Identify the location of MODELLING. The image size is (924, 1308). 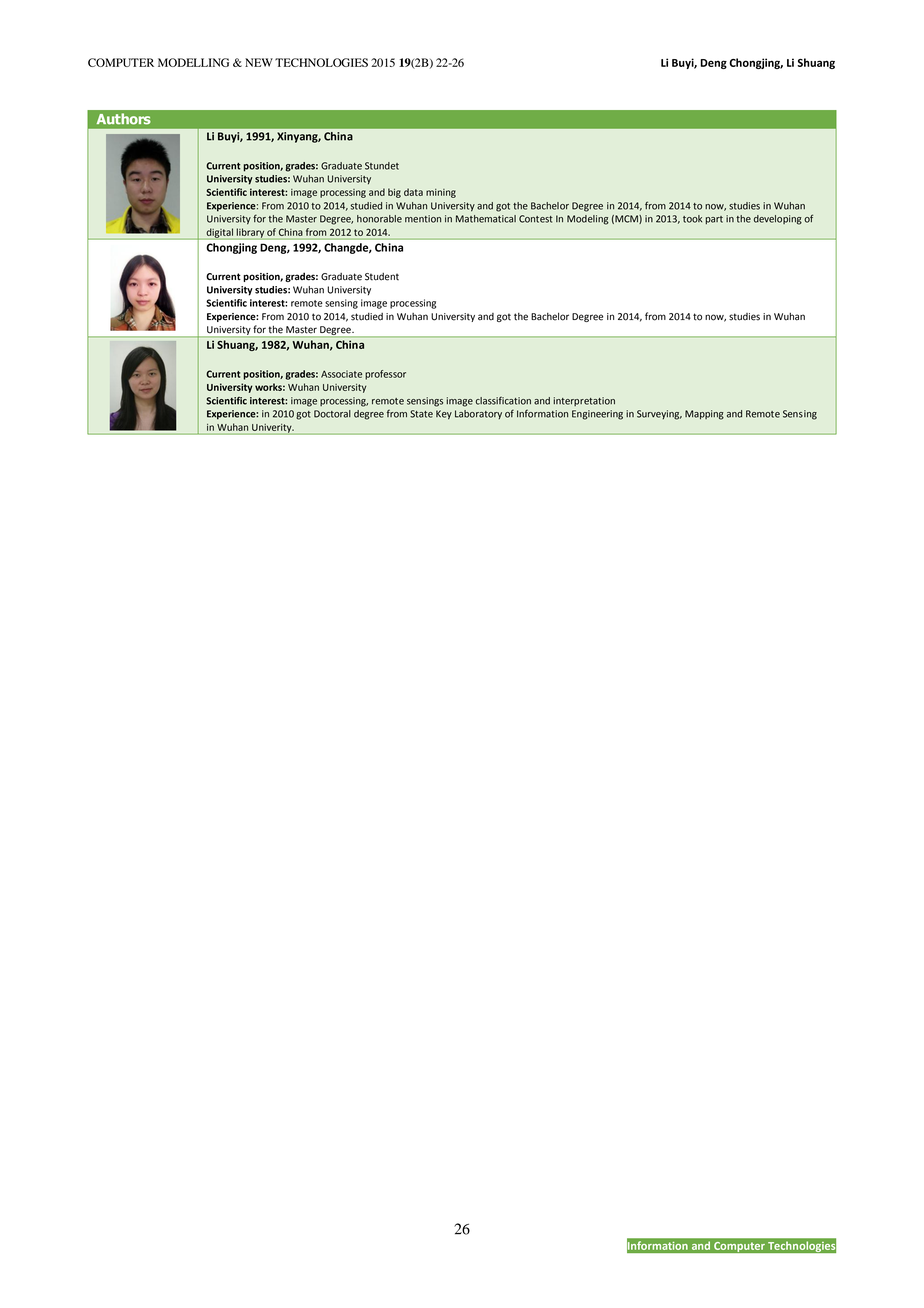
(193, 62).
